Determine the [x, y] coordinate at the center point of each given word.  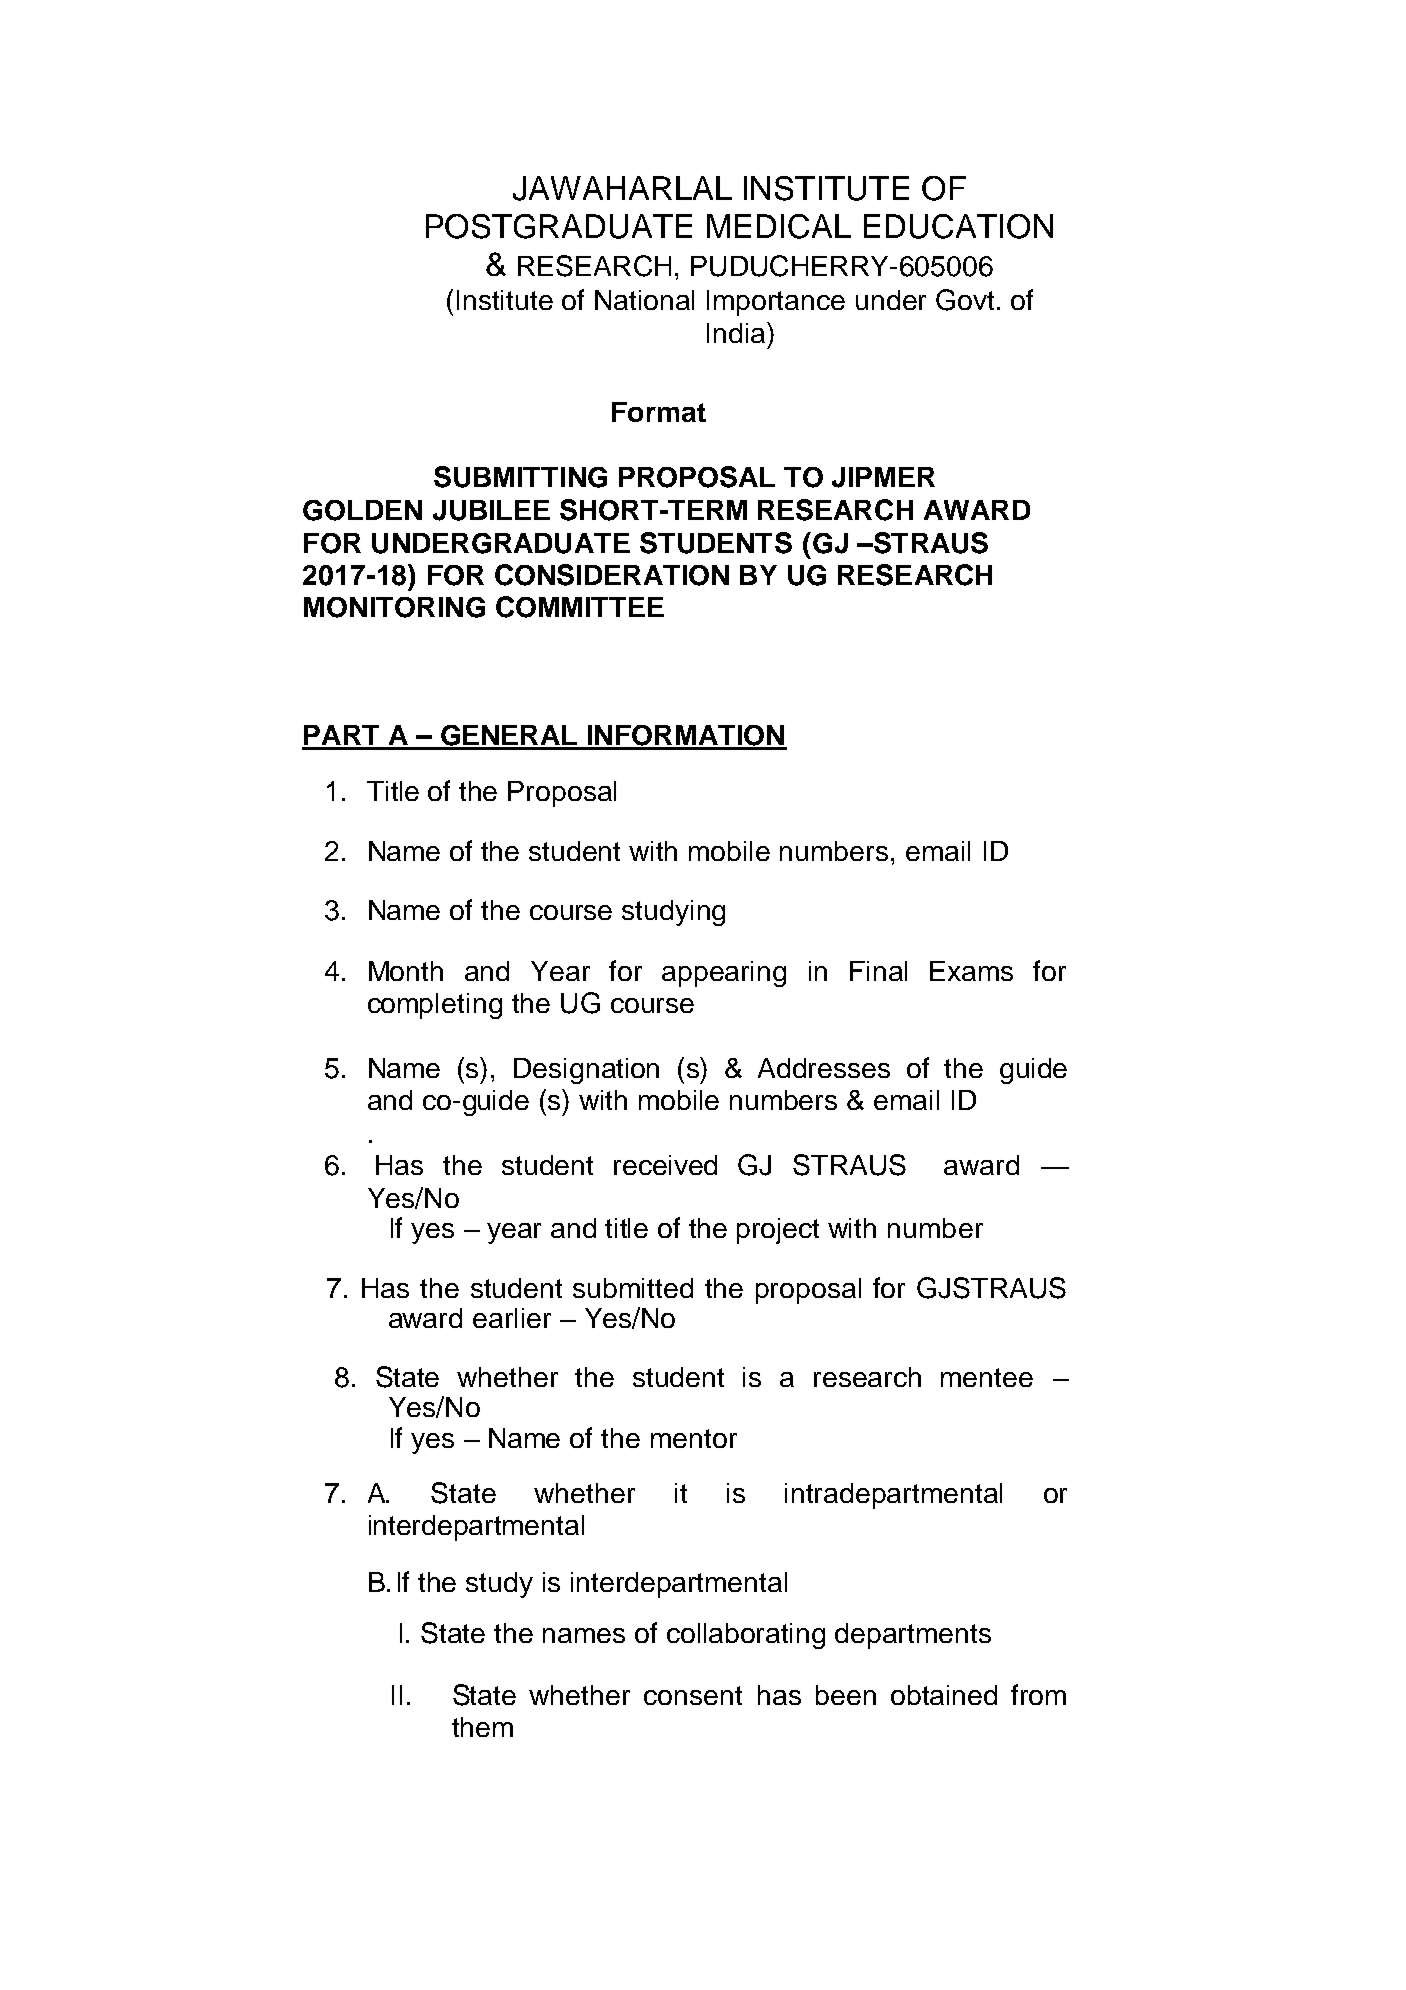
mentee [987, 1377]
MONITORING [394, 607]
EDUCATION [958, 226]
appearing [724, 974]
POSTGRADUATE [559, 226]
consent [693, 1695]
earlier [512, 1318]
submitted [633, 1288]
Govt [965, 300]
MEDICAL [779, 226]
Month [406, 971]
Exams [971, 971]
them [482, 1727]
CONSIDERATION [612, 575]
